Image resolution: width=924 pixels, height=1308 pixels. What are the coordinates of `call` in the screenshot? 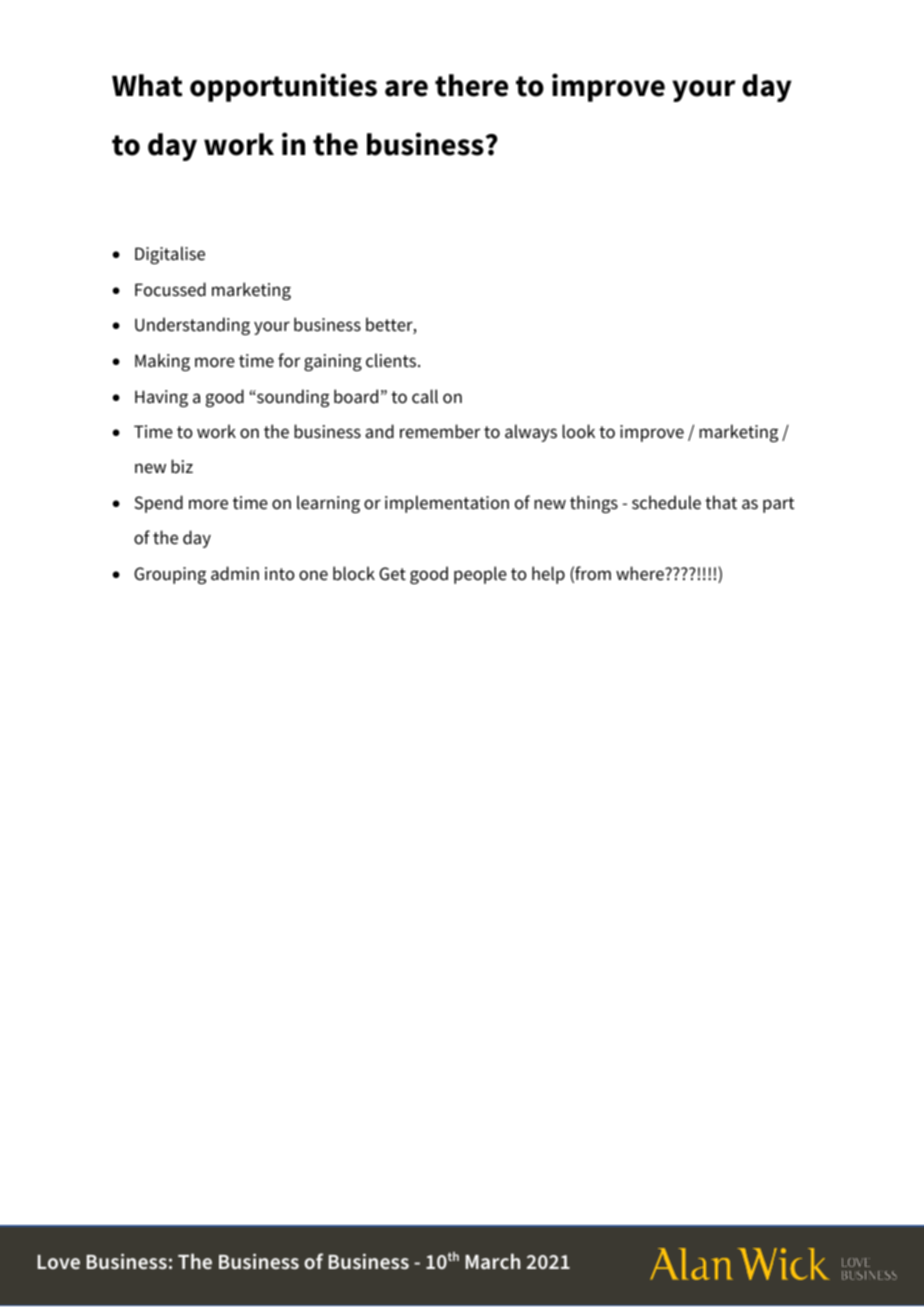 It's located at (425, 396).
